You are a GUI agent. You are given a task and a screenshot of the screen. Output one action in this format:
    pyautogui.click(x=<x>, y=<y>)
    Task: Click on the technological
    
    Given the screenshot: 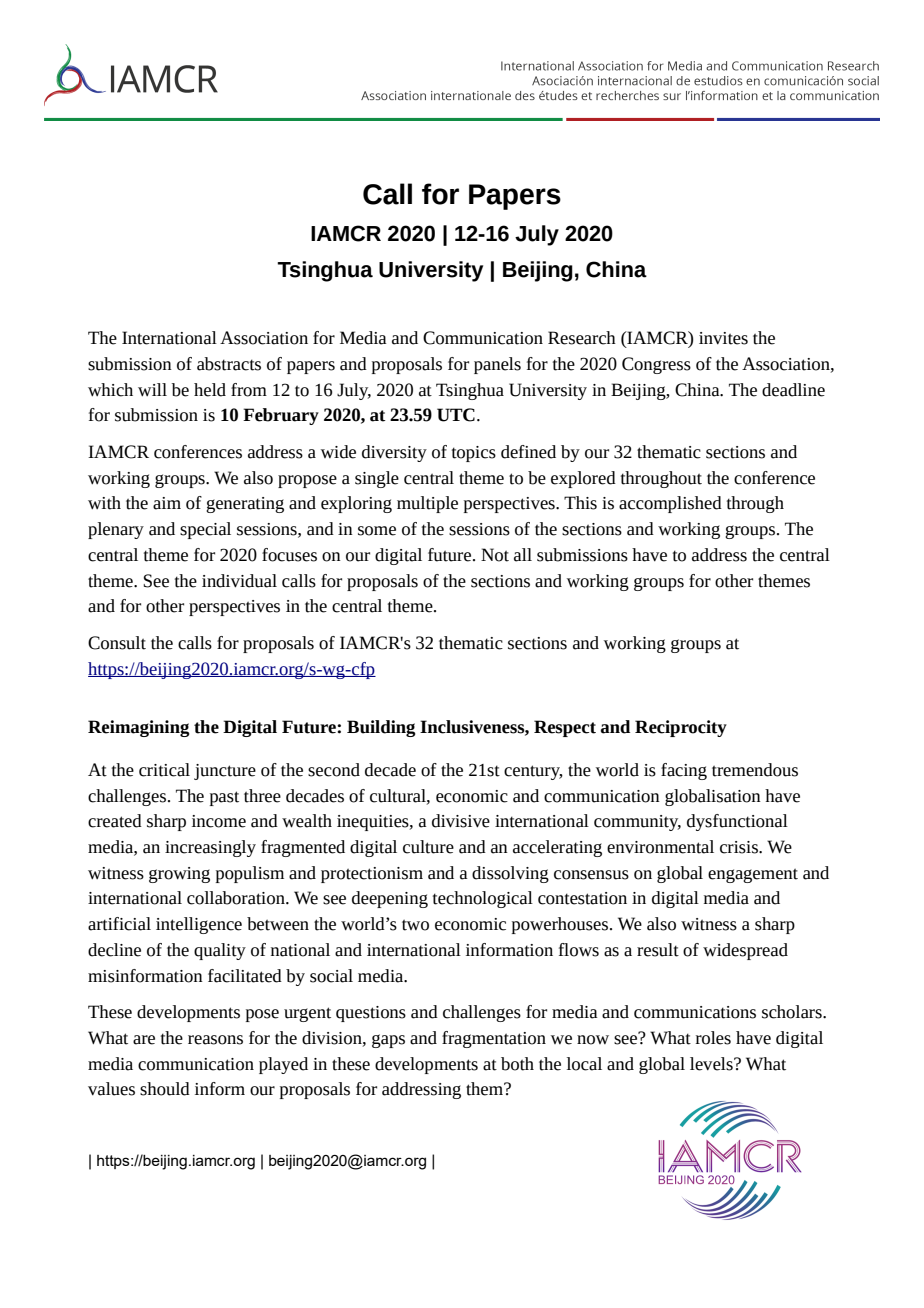 What is the action you would take?
    pyautogui.click(x=483, y=899)
